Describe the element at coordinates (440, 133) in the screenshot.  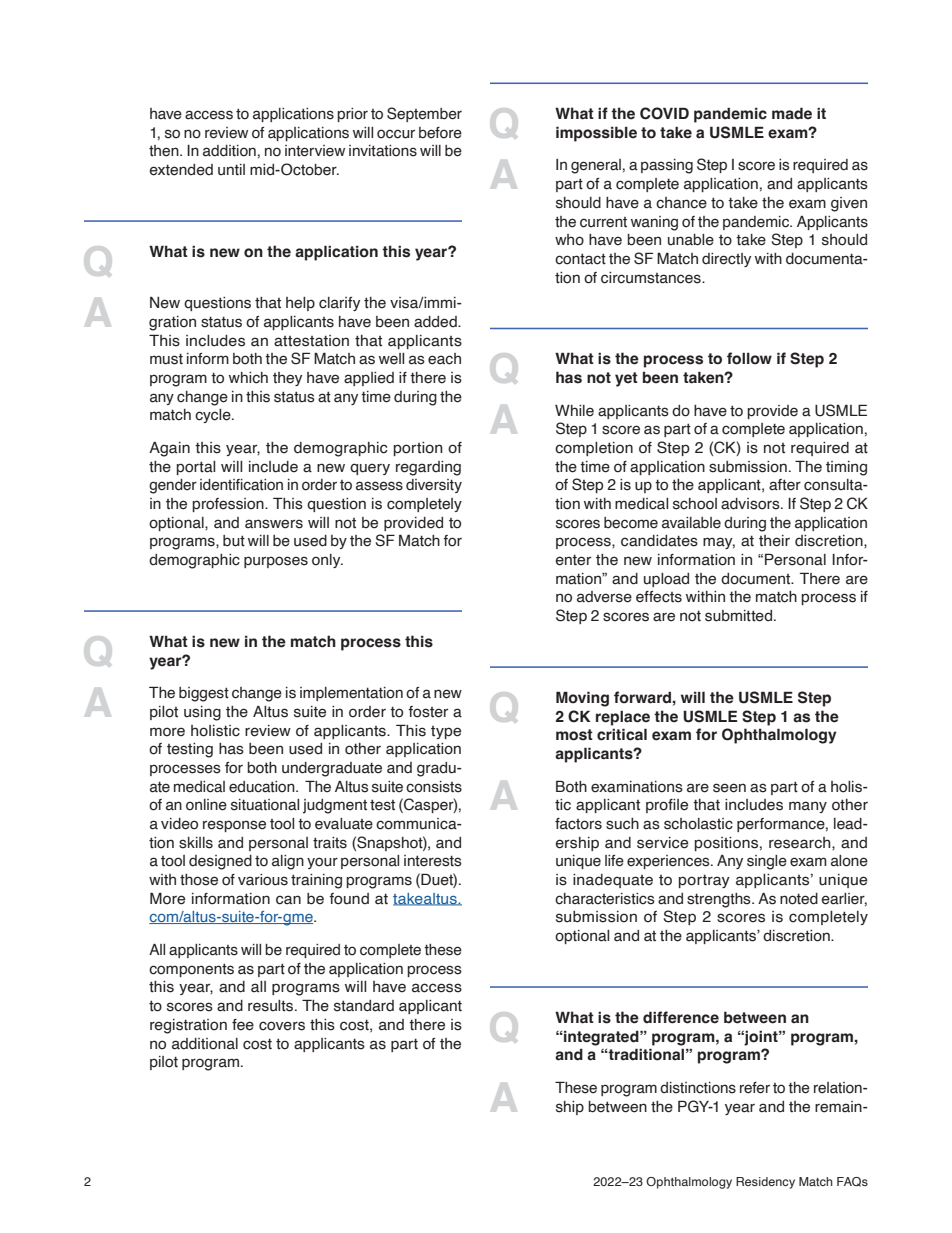
I see `before` at that location.
